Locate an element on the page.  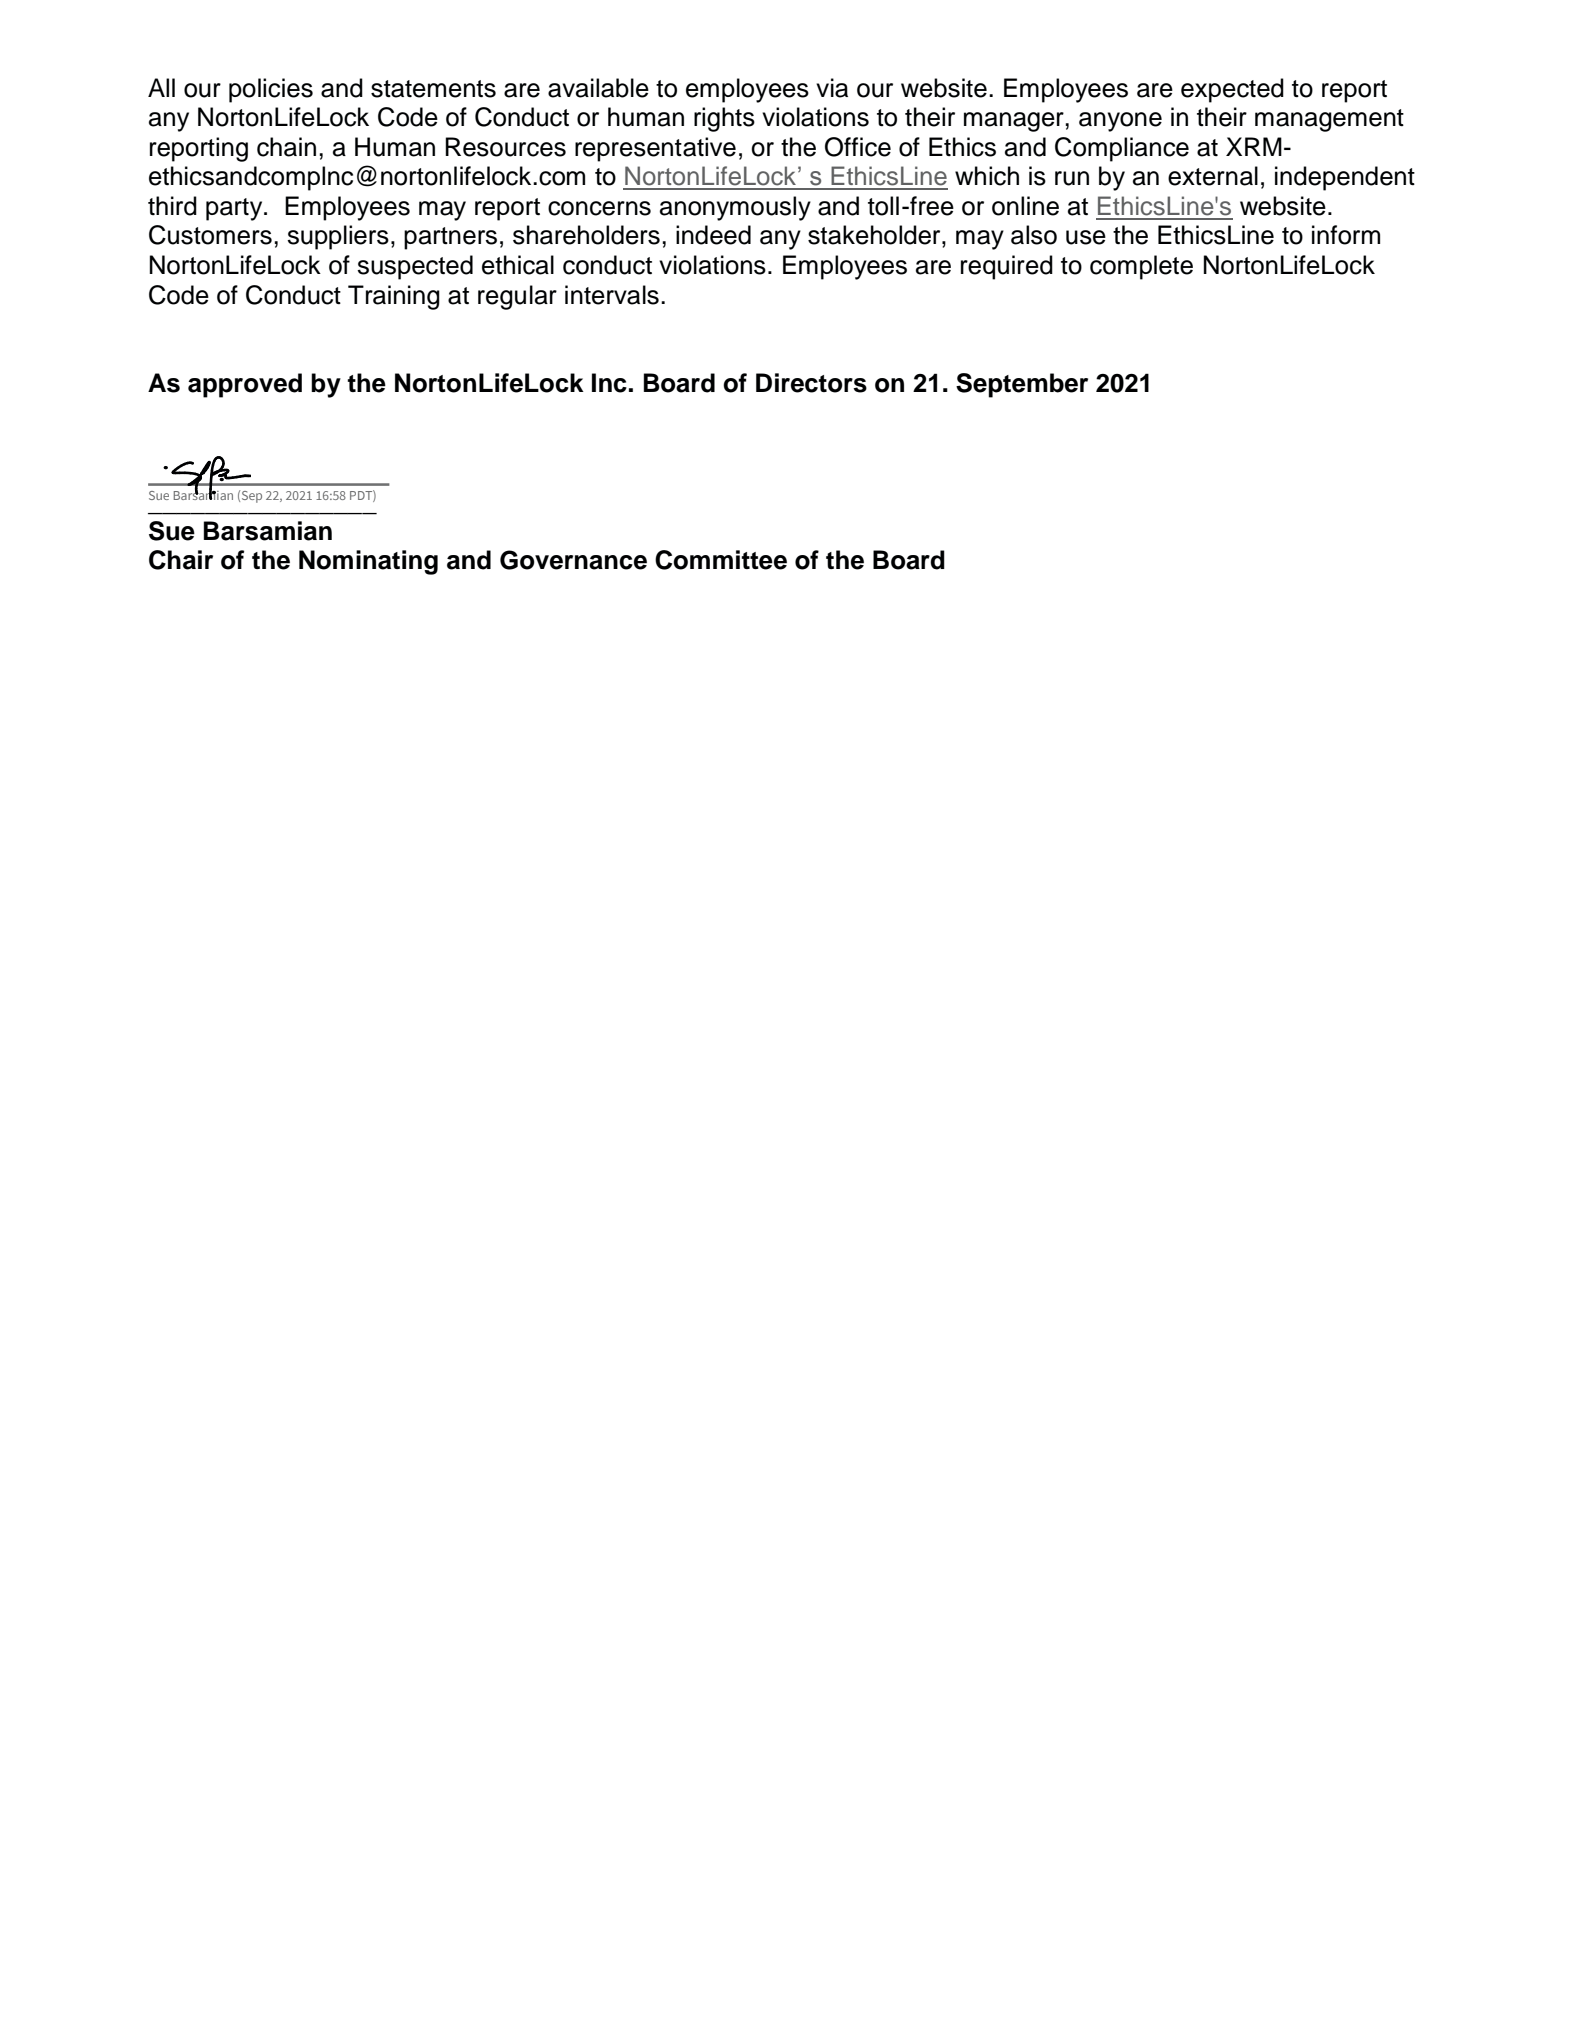
indeed is located at coordinates (713, 235).
